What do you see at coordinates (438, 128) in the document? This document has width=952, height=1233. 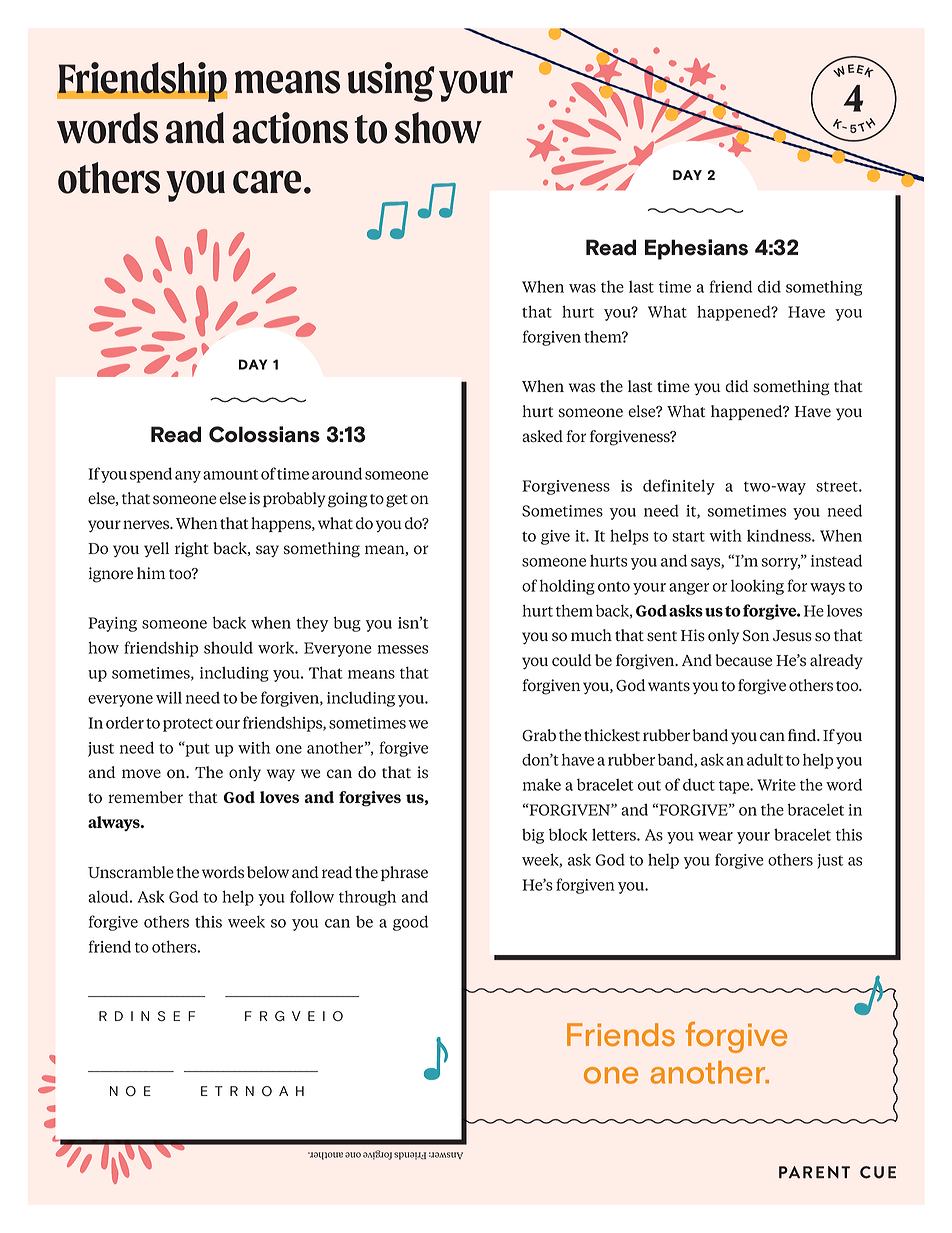 I see `show` at bounding box center [438, 128].
